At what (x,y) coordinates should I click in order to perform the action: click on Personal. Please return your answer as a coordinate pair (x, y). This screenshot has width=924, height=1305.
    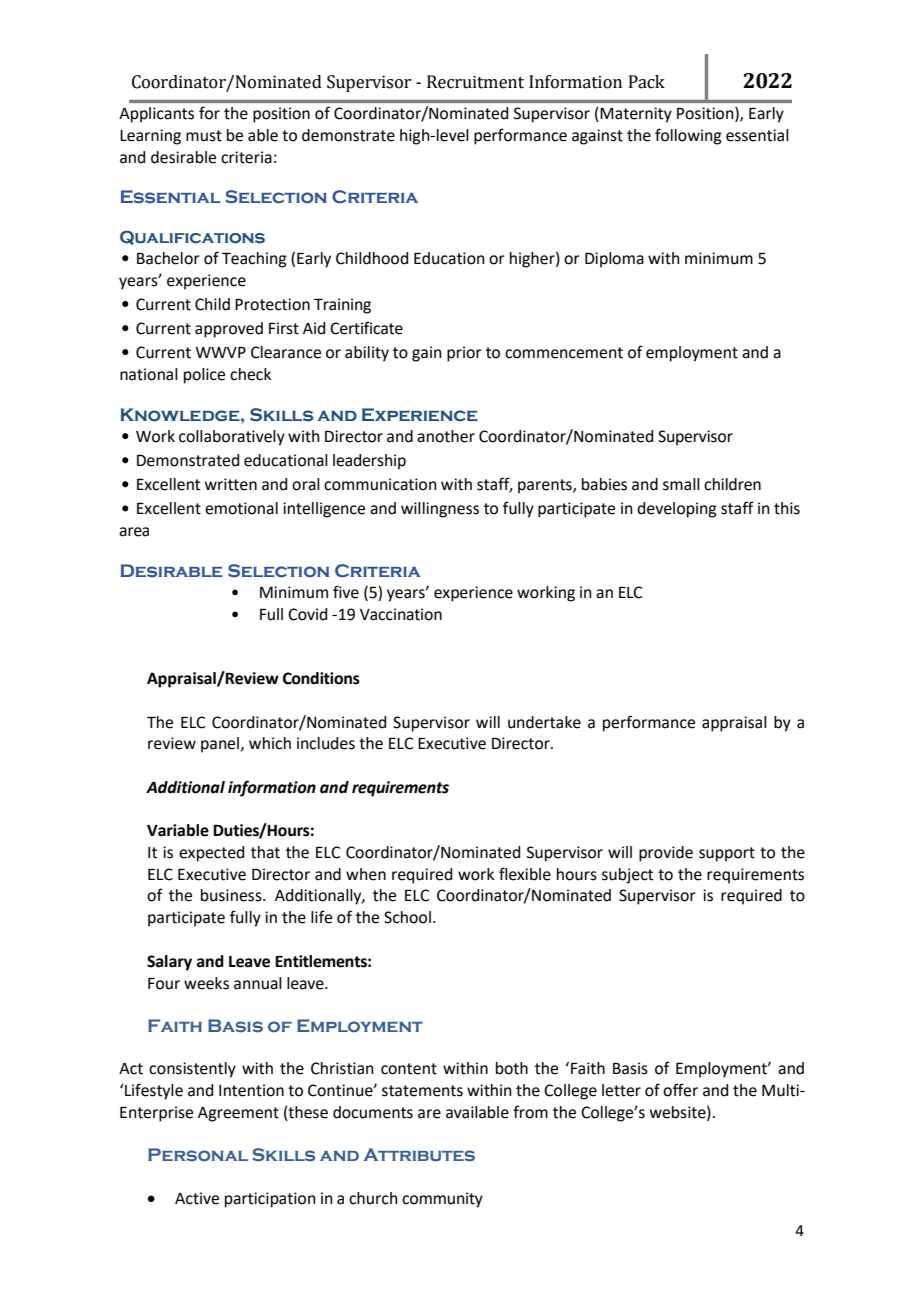
    Looking at the image, I should click on (198, 1155).
